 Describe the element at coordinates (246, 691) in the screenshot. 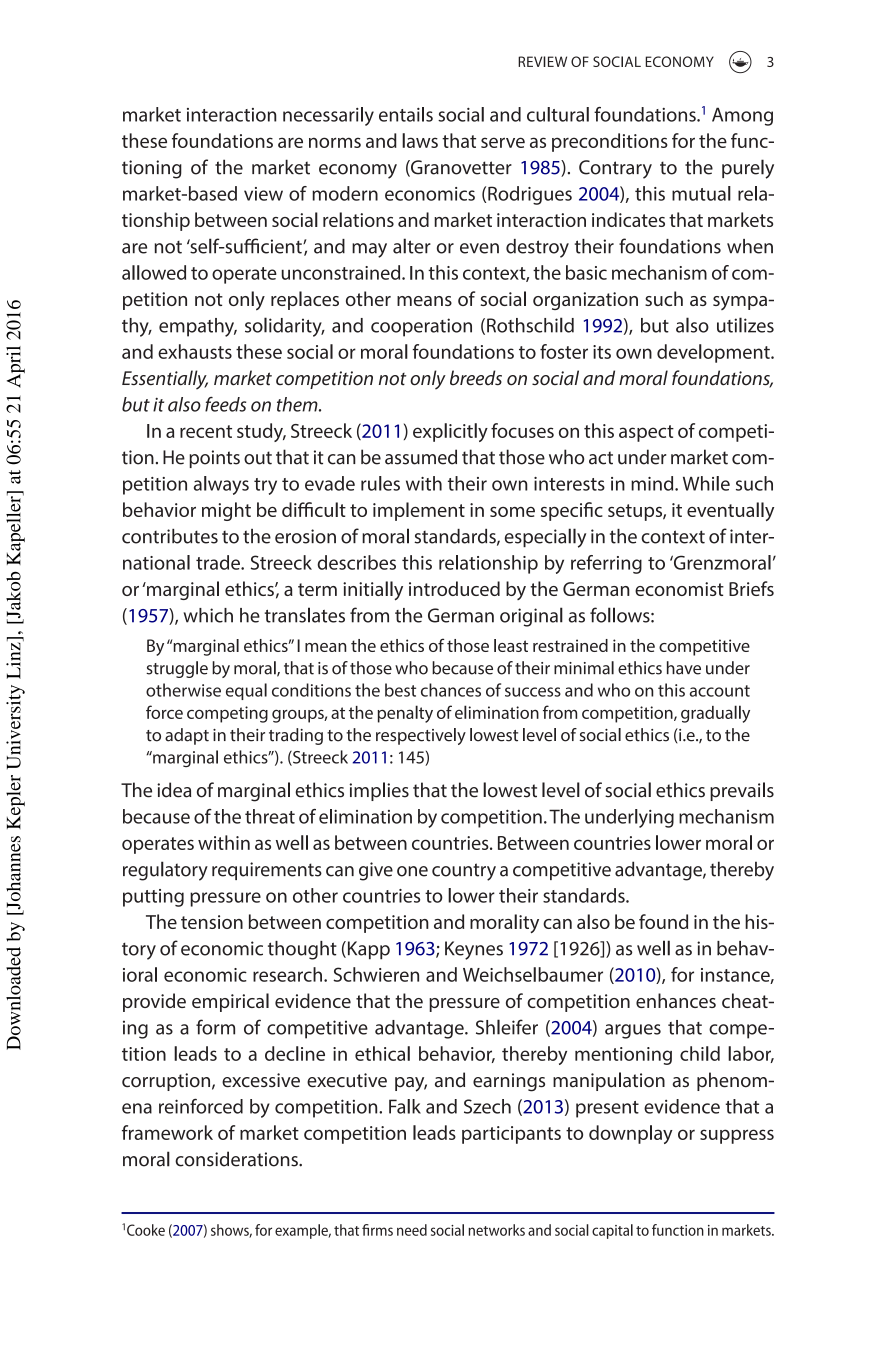

I see `equal` at that location.
